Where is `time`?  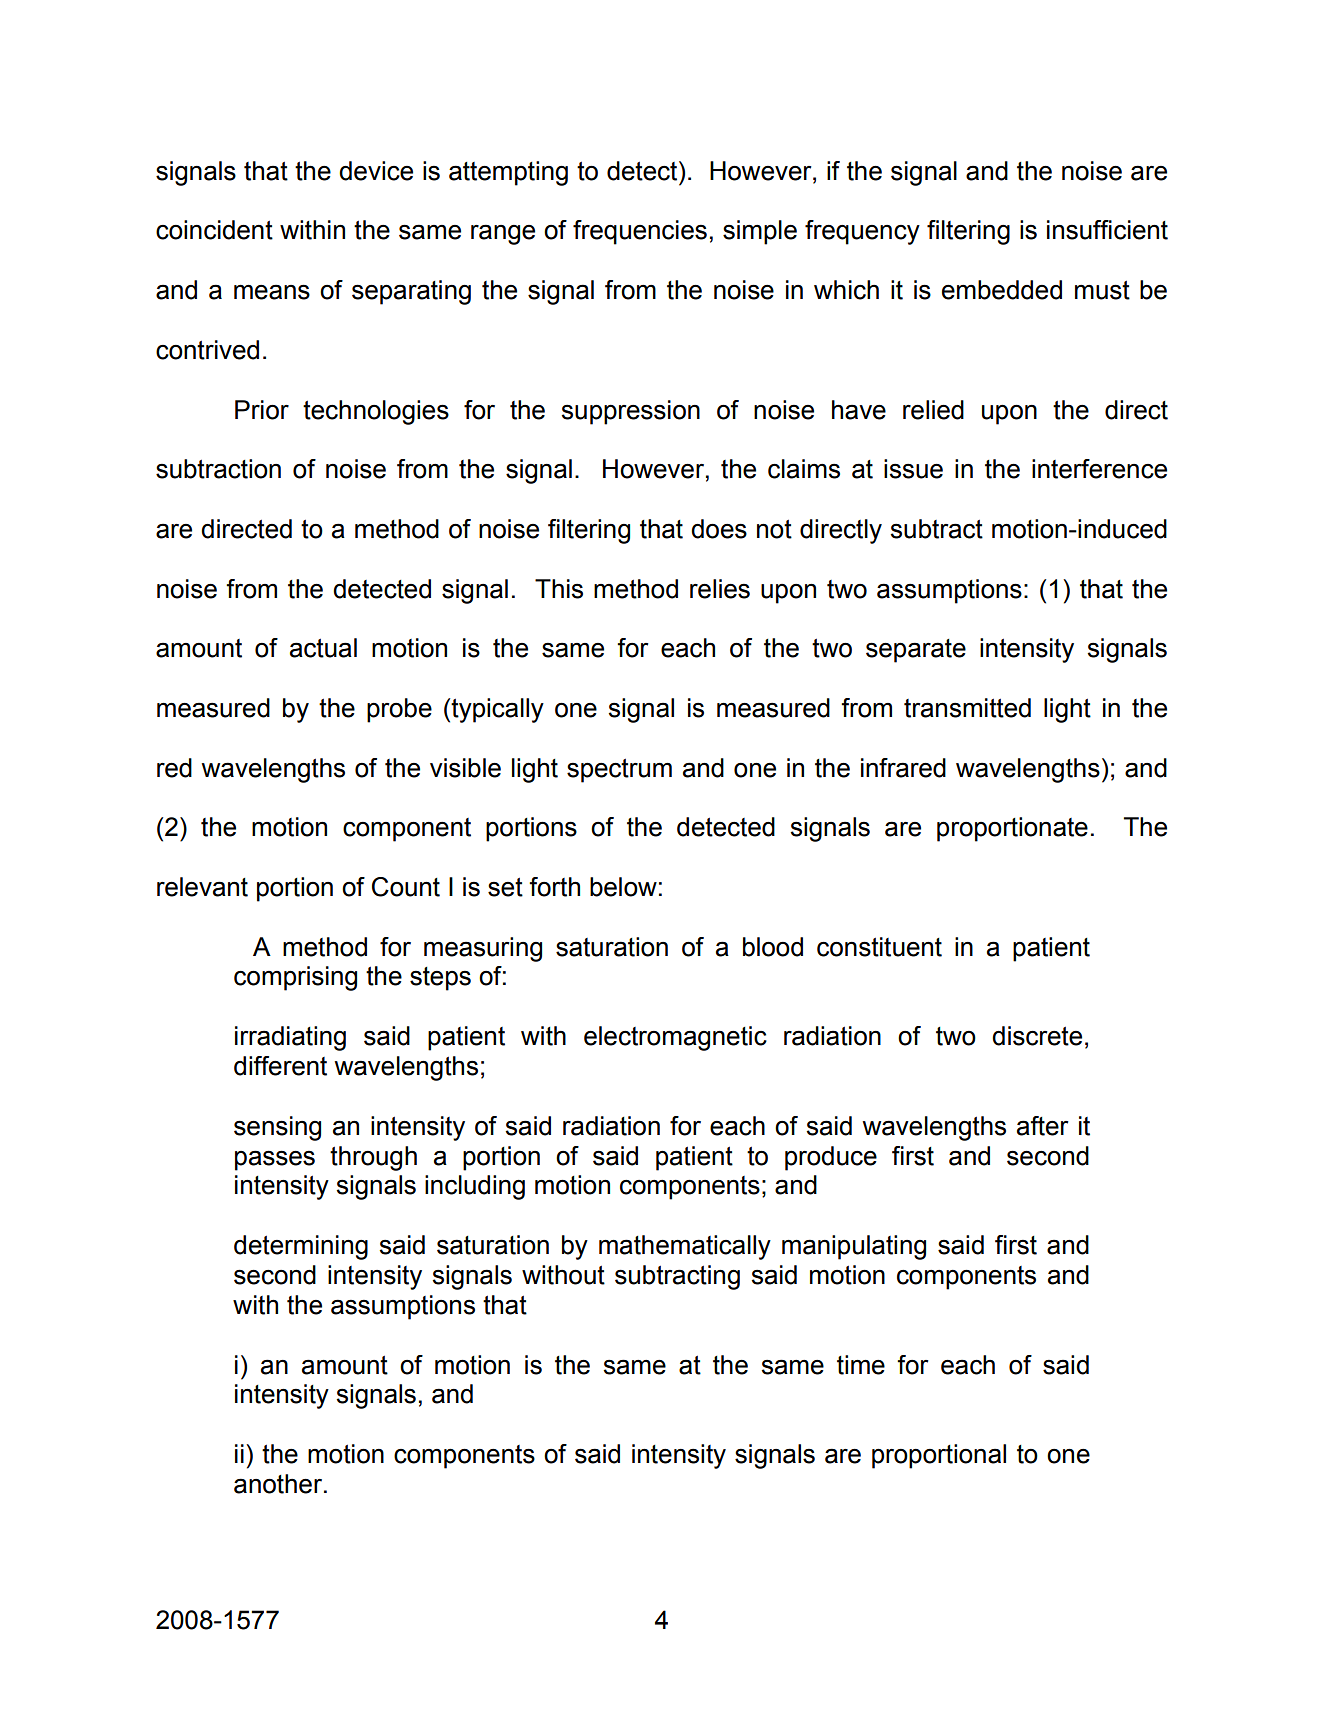 time is located at coordinates (861, 1365).
